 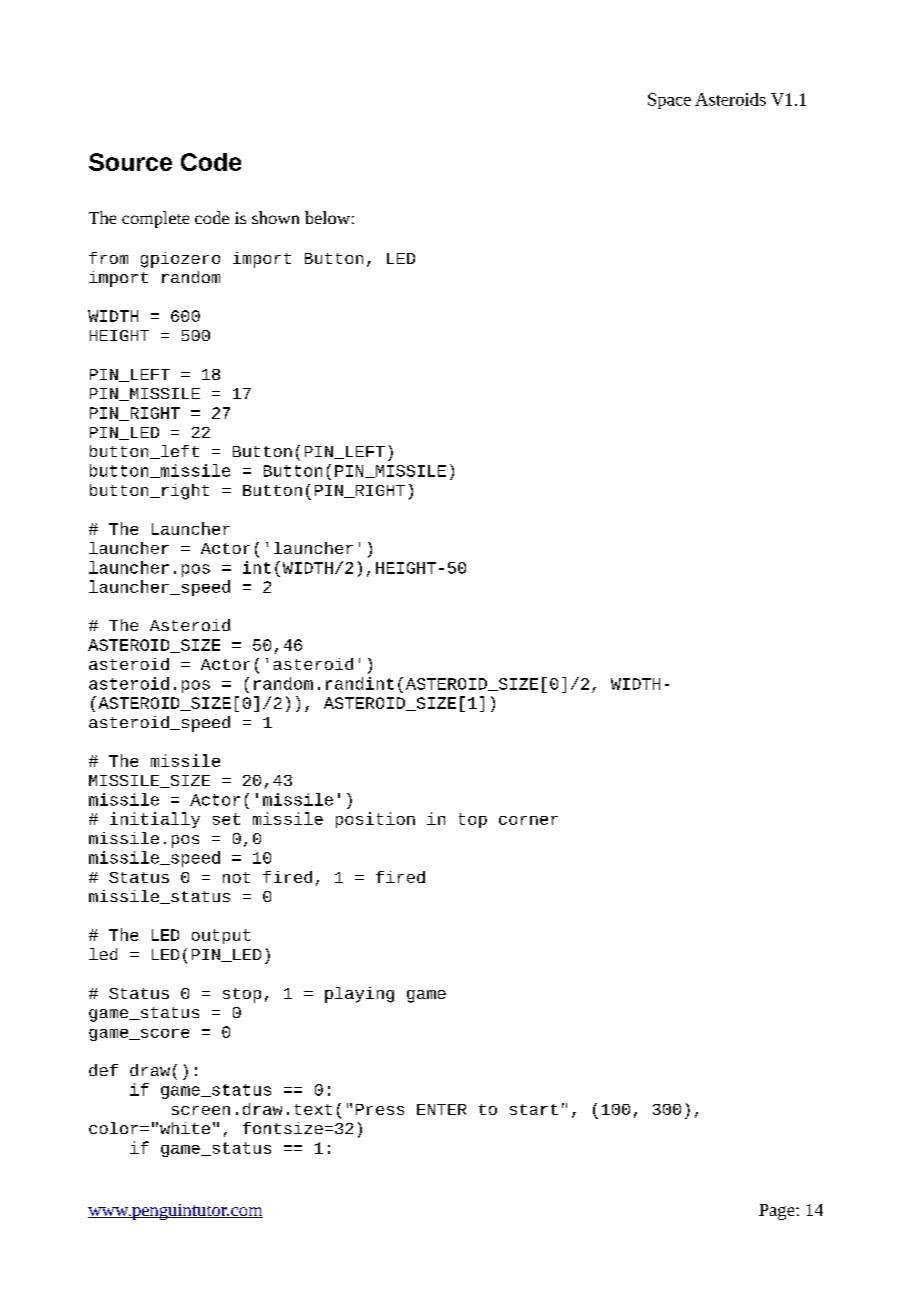 What do you see at coordinates (359, 995) in the page?
I see `playing` at bounding box center [359, 995].
